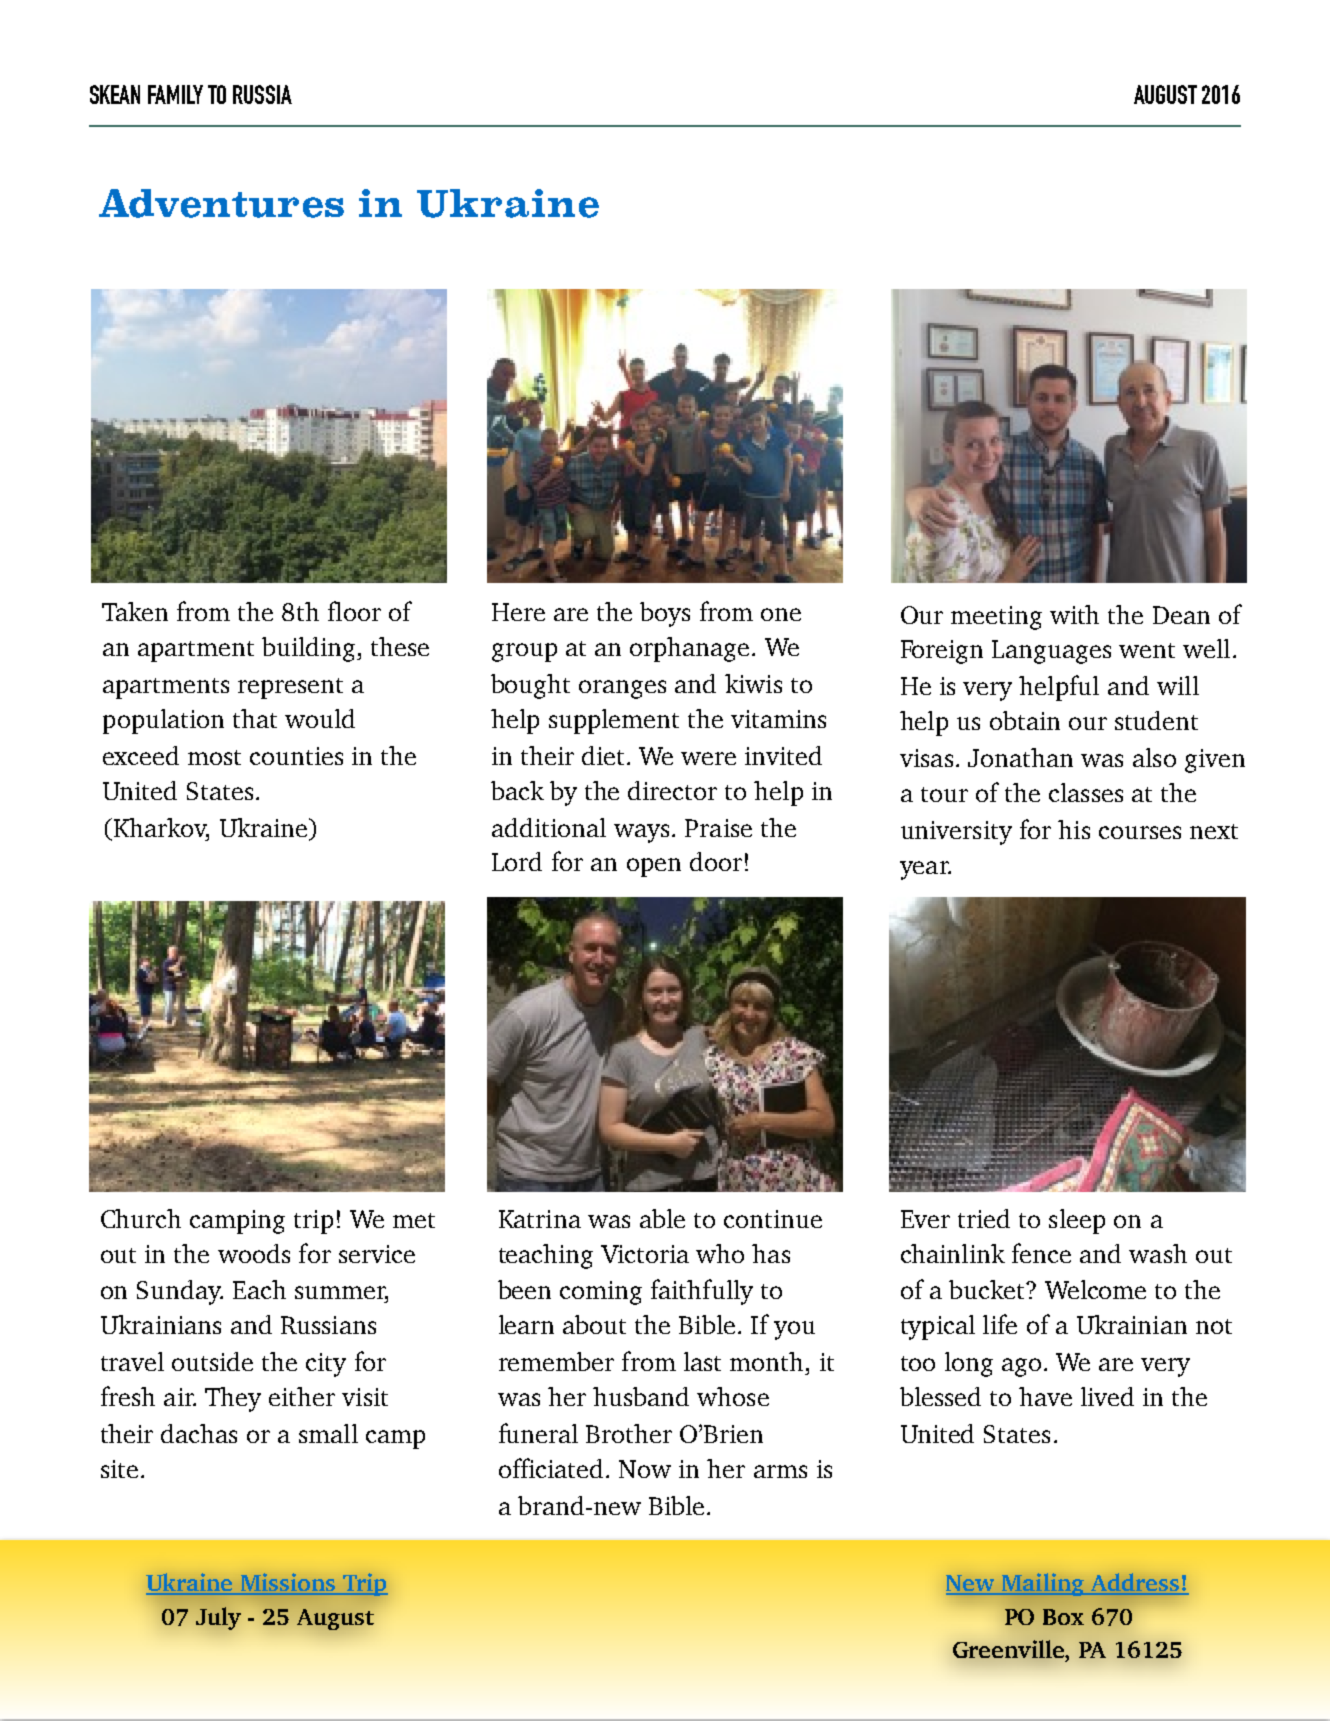  What do you see at coordinates (221, 203) in the image?
I see `Adventures` at bounding box center [221, 203].
